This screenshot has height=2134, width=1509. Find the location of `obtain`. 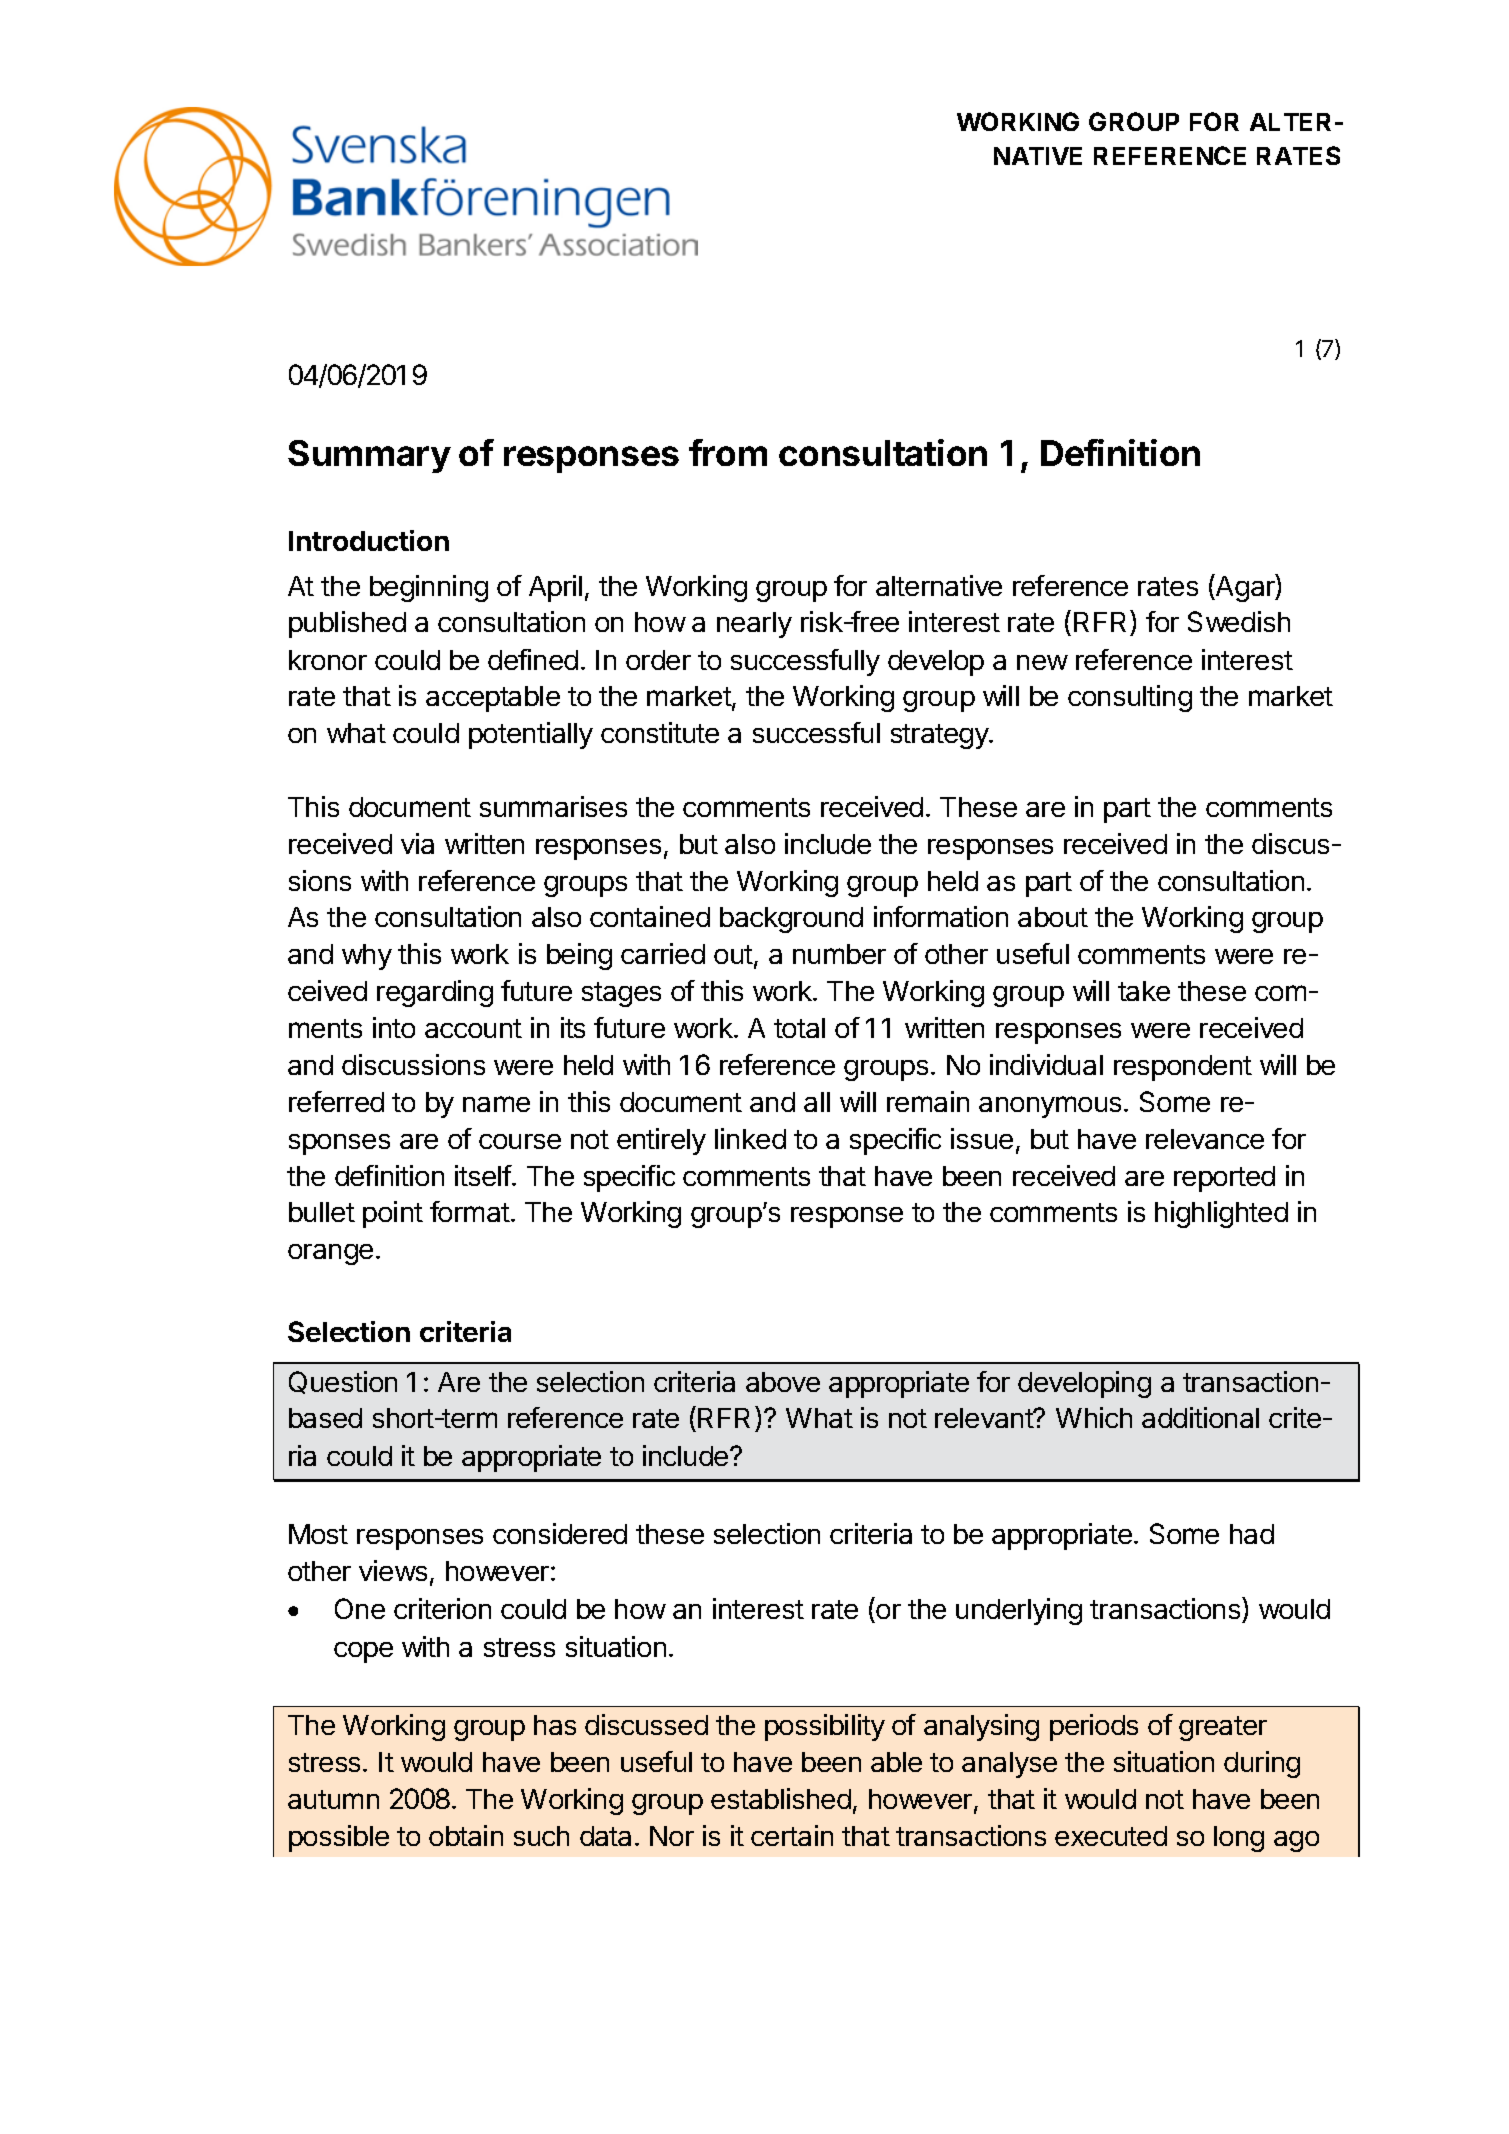

obtain is located at coordinates (466, 1835).
